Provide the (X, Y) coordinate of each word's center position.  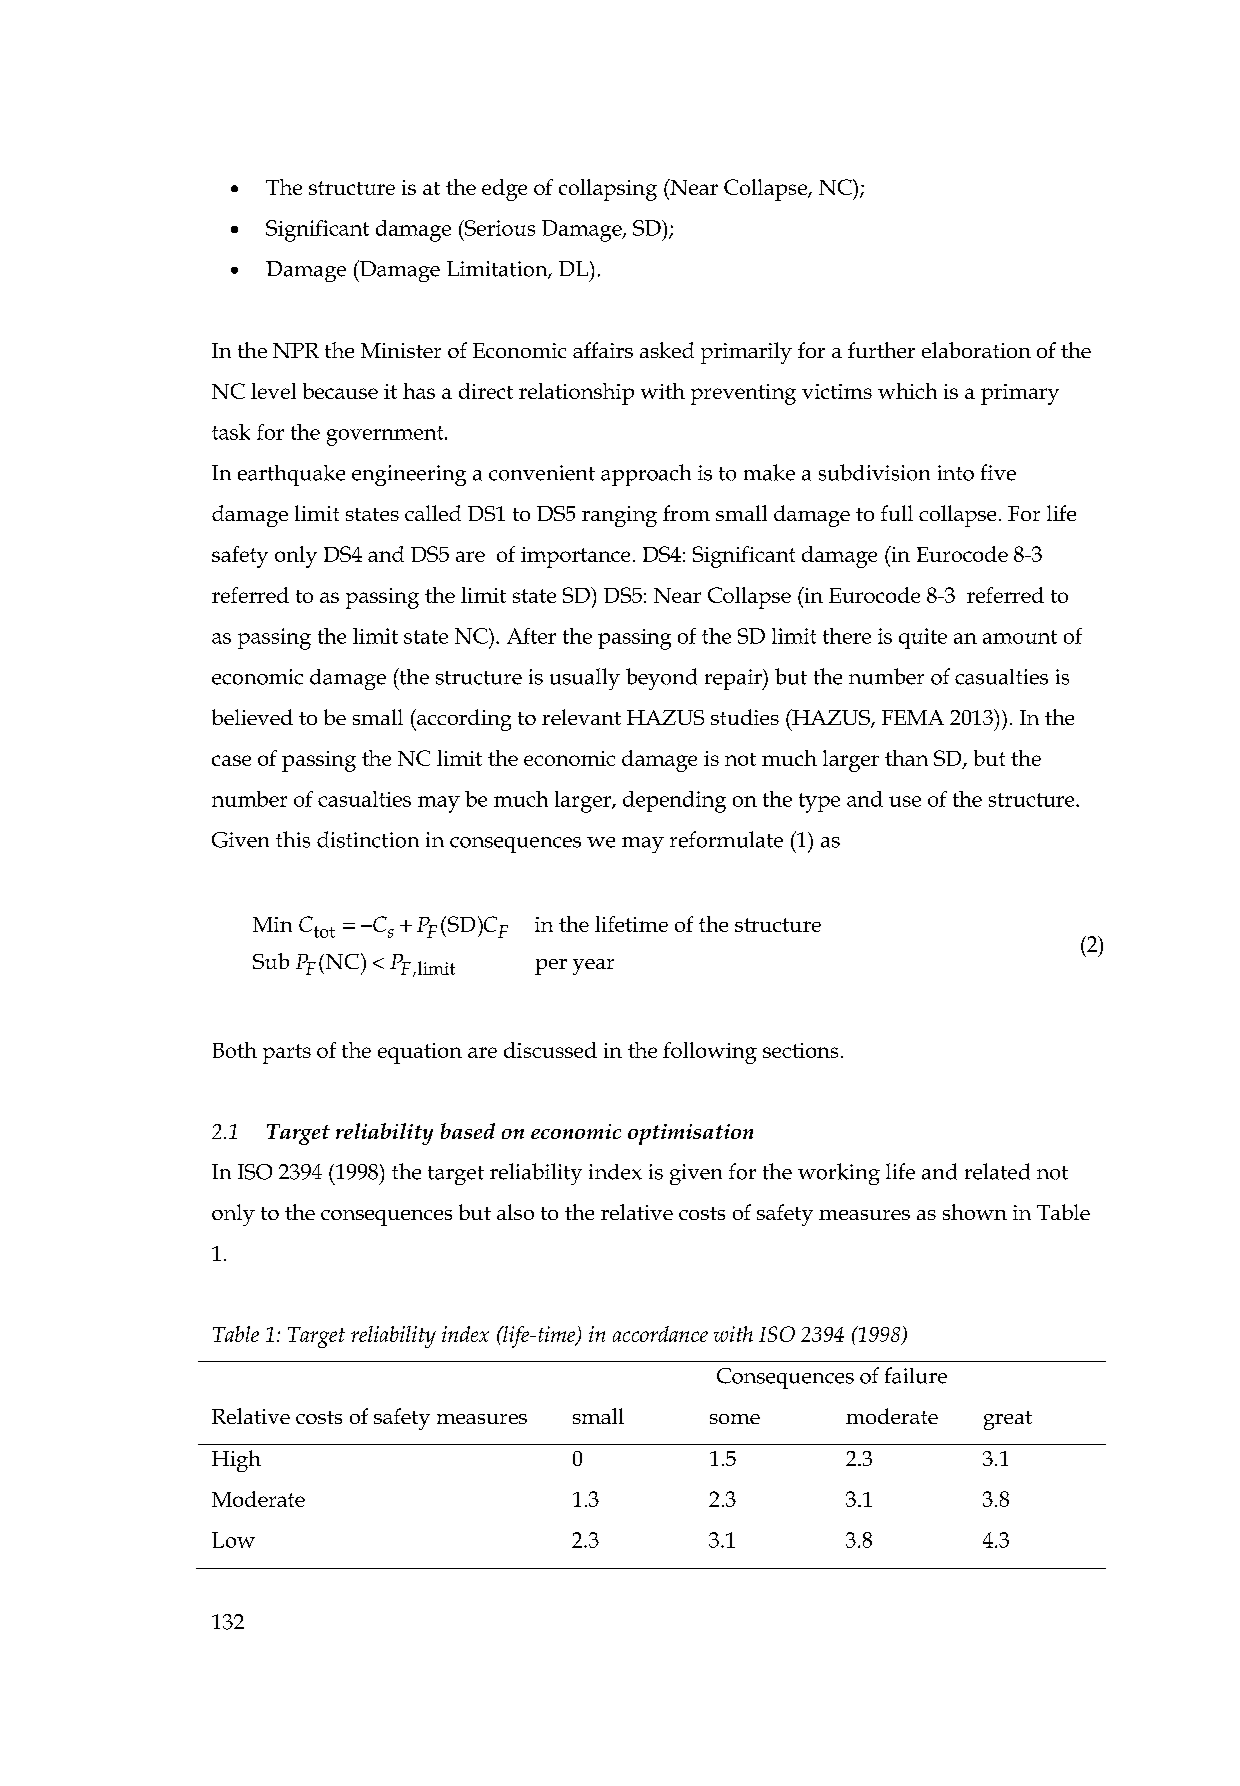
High (236, 1461)
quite (923, 638)
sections (800, 1050)
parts (287, 1054)
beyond (661, 679)
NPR (296, 350)
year (593, 967)
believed (252, 717)
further (881, 350)
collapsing (608, 190)
